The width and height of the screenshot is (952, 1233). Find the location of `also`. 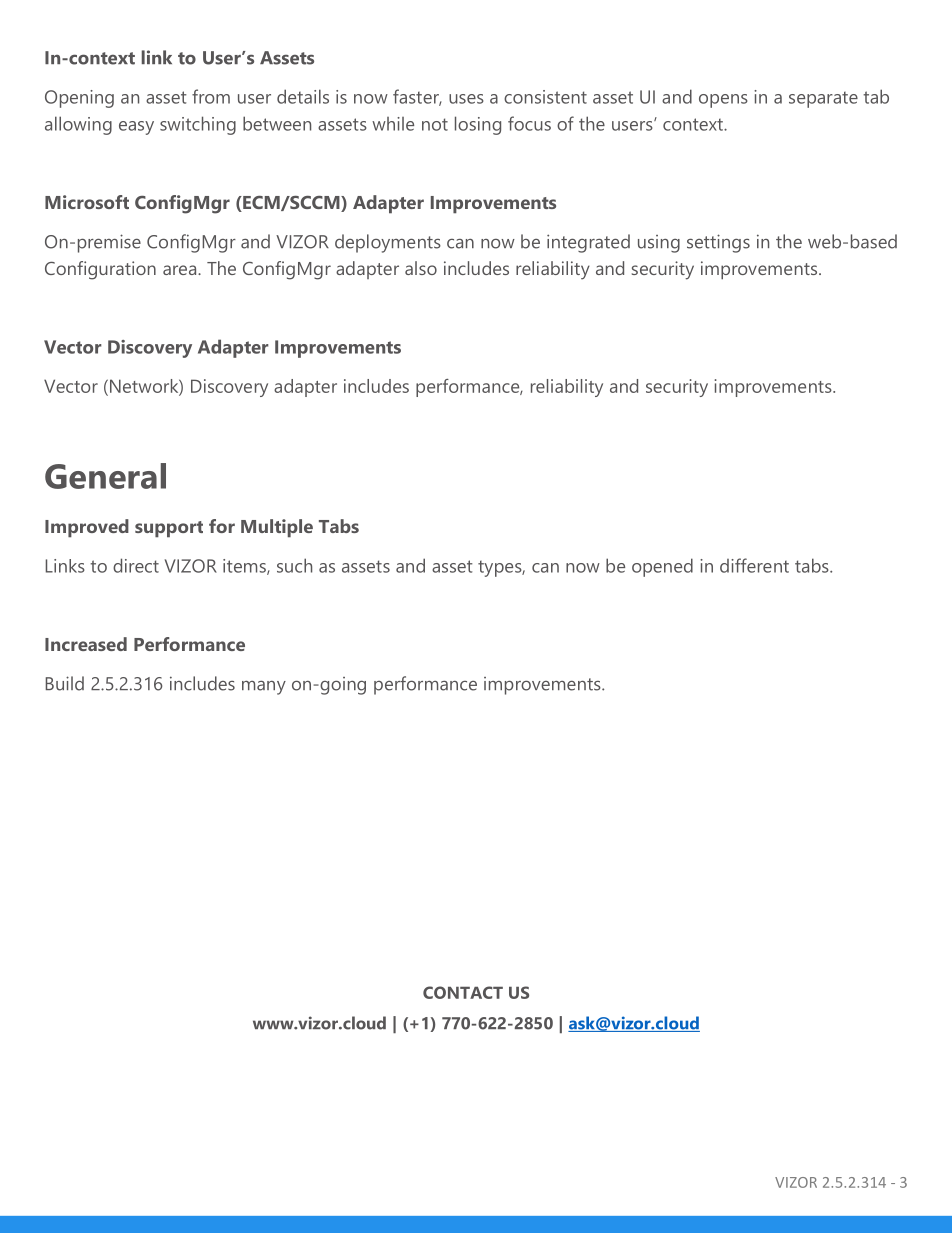

also is located at coordinates (421, 268).
